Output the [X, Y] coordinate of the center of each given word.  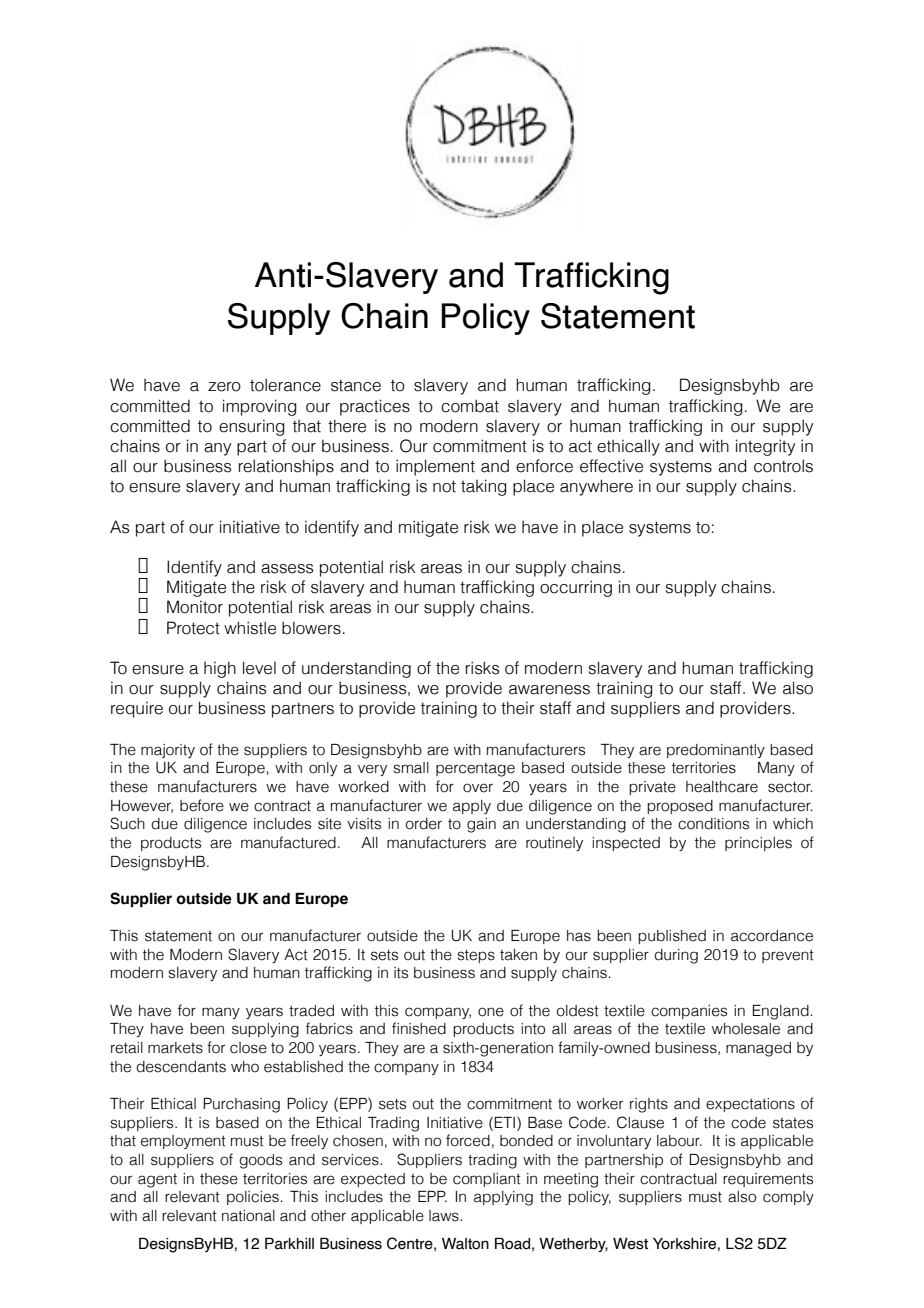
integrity [765, 447]
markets [175, 1048]
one [491, 1012]
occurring [576, 588]
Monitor [195, 607]
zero [224, 387]
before [202, 805]
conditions [713, 824]
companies [689, 1012]
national [248, 1216]
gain [481, 825]
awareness [549, 690]
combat [470, 406]
